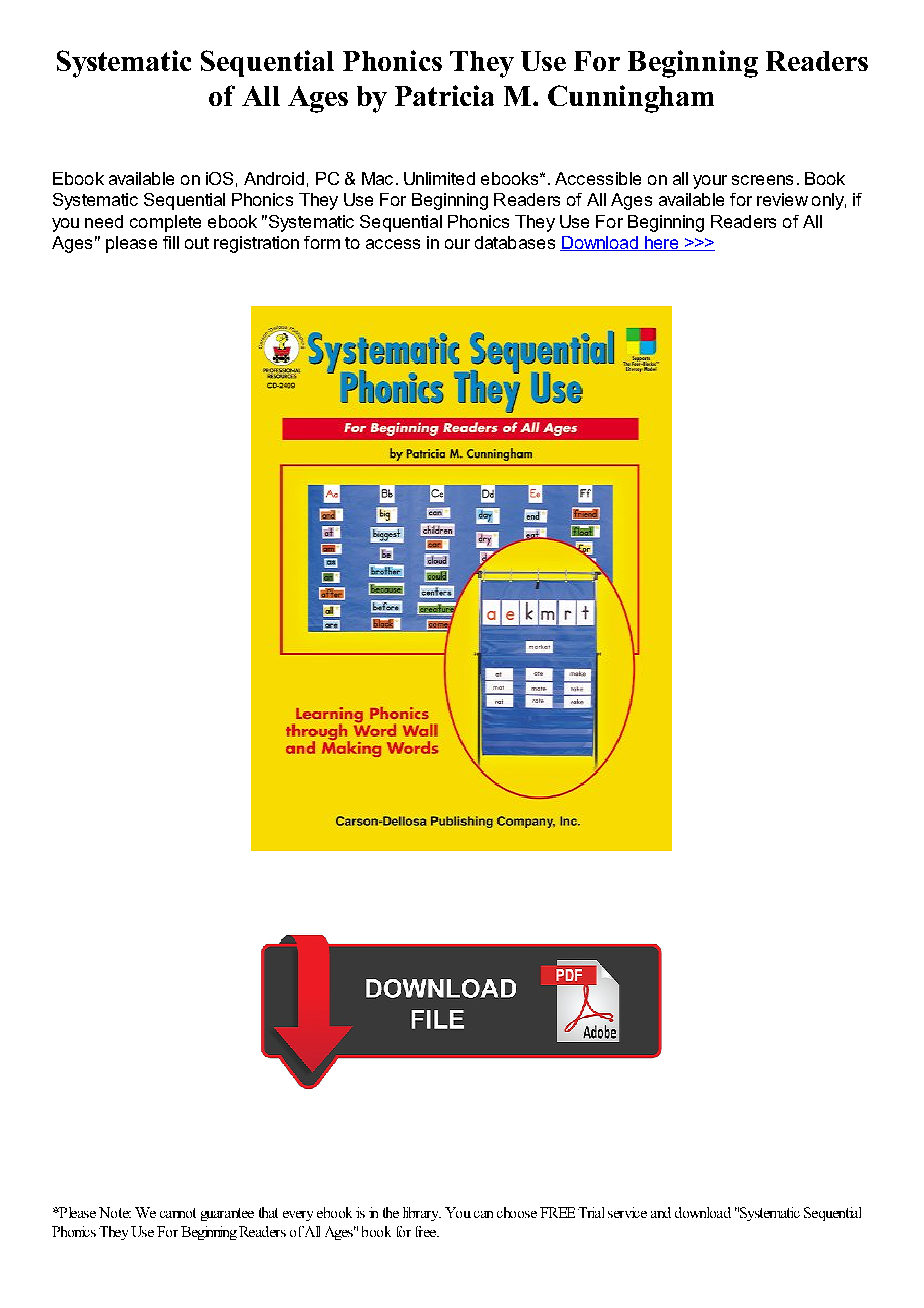 The width and height of the screenshot is (924, 1308). Describe the element at coordinates (197, 243) in the screenshot. I see `out` at that location.
